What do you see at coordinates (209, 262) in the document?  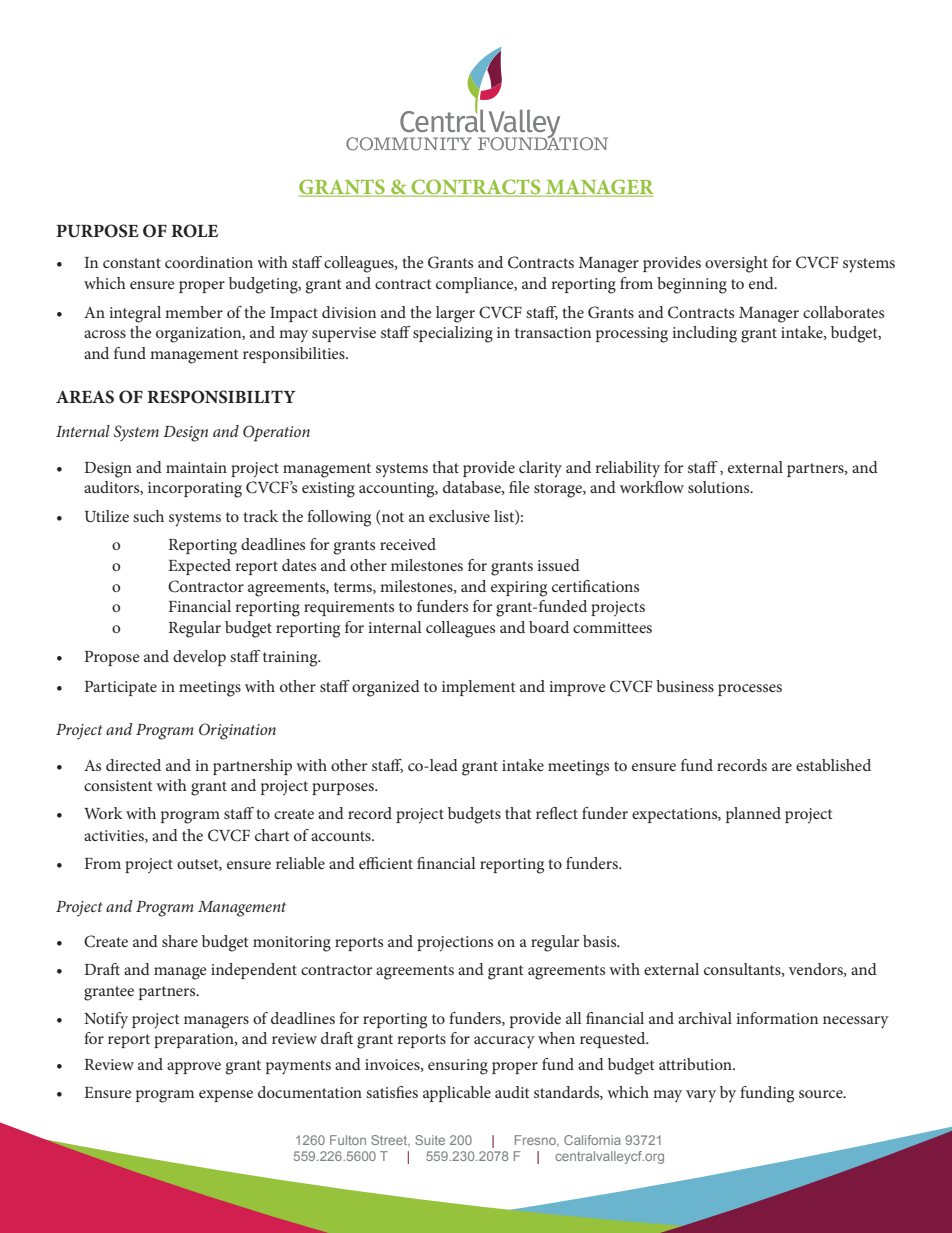 I see `coordination` at bounding box center [209, 262].
